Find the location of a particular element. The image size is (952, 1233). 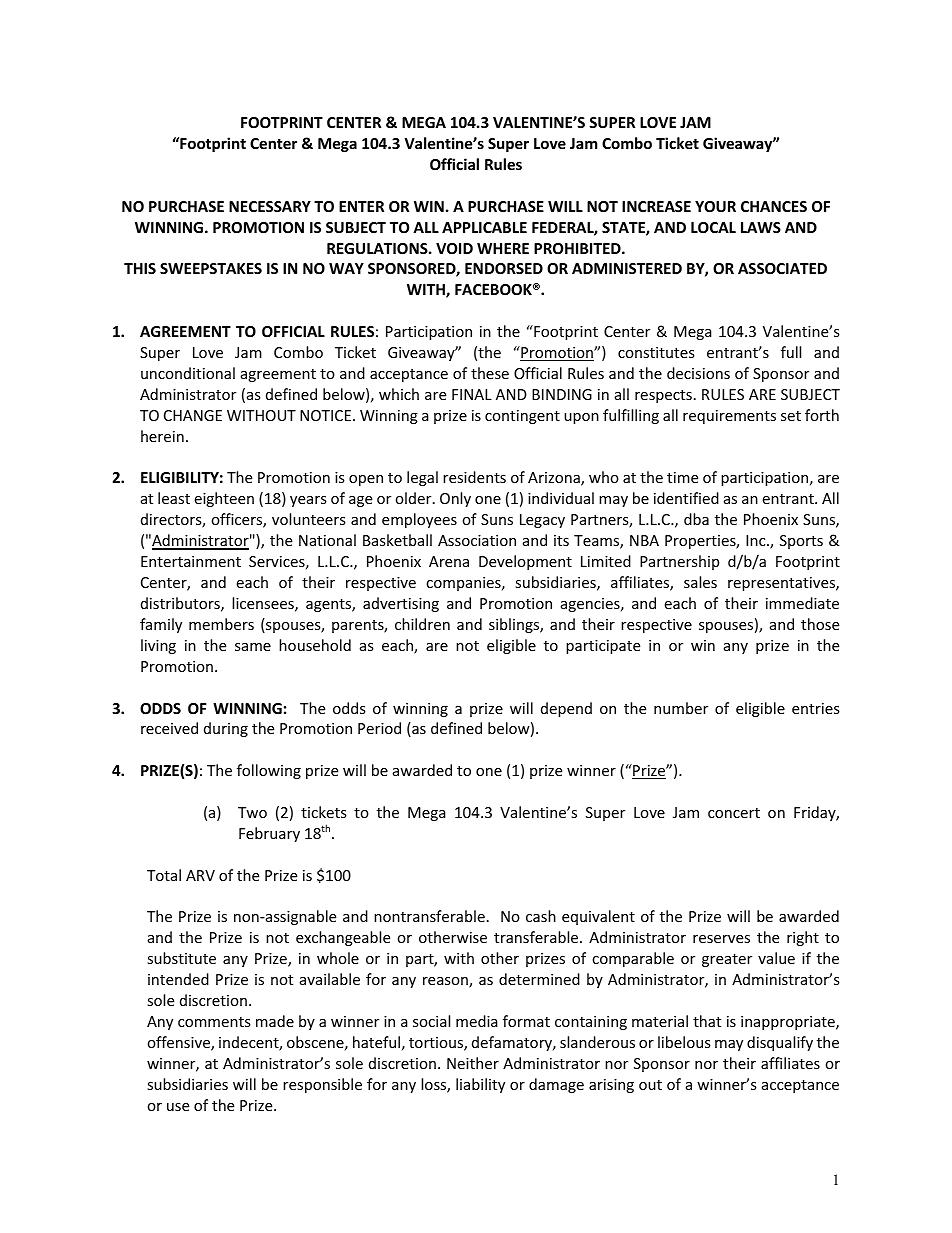

SWEEPSTAKES is located at coordinates (211, 268).
